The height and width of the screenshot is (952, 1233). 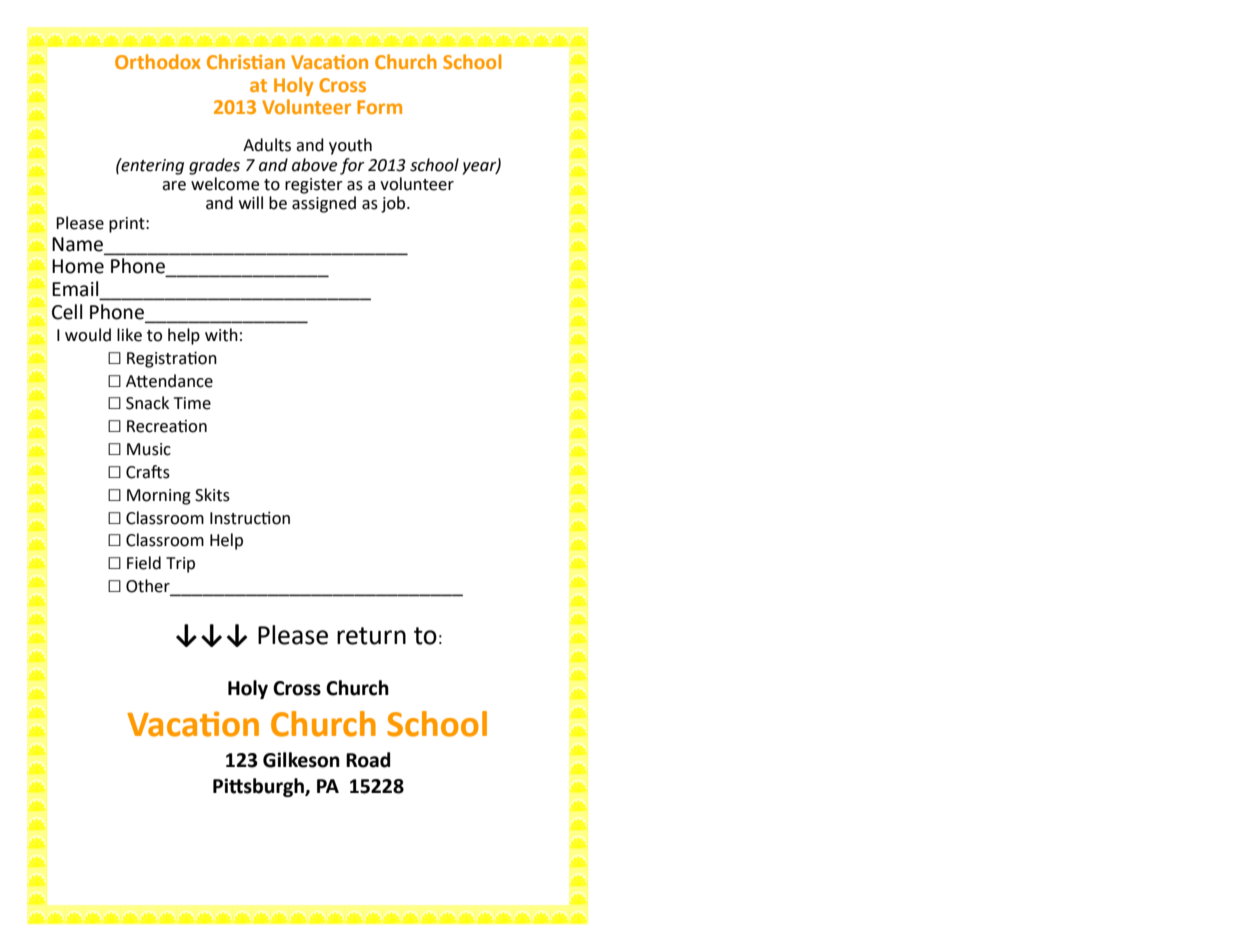 I want to click on would, so click(x=88, y=335).
